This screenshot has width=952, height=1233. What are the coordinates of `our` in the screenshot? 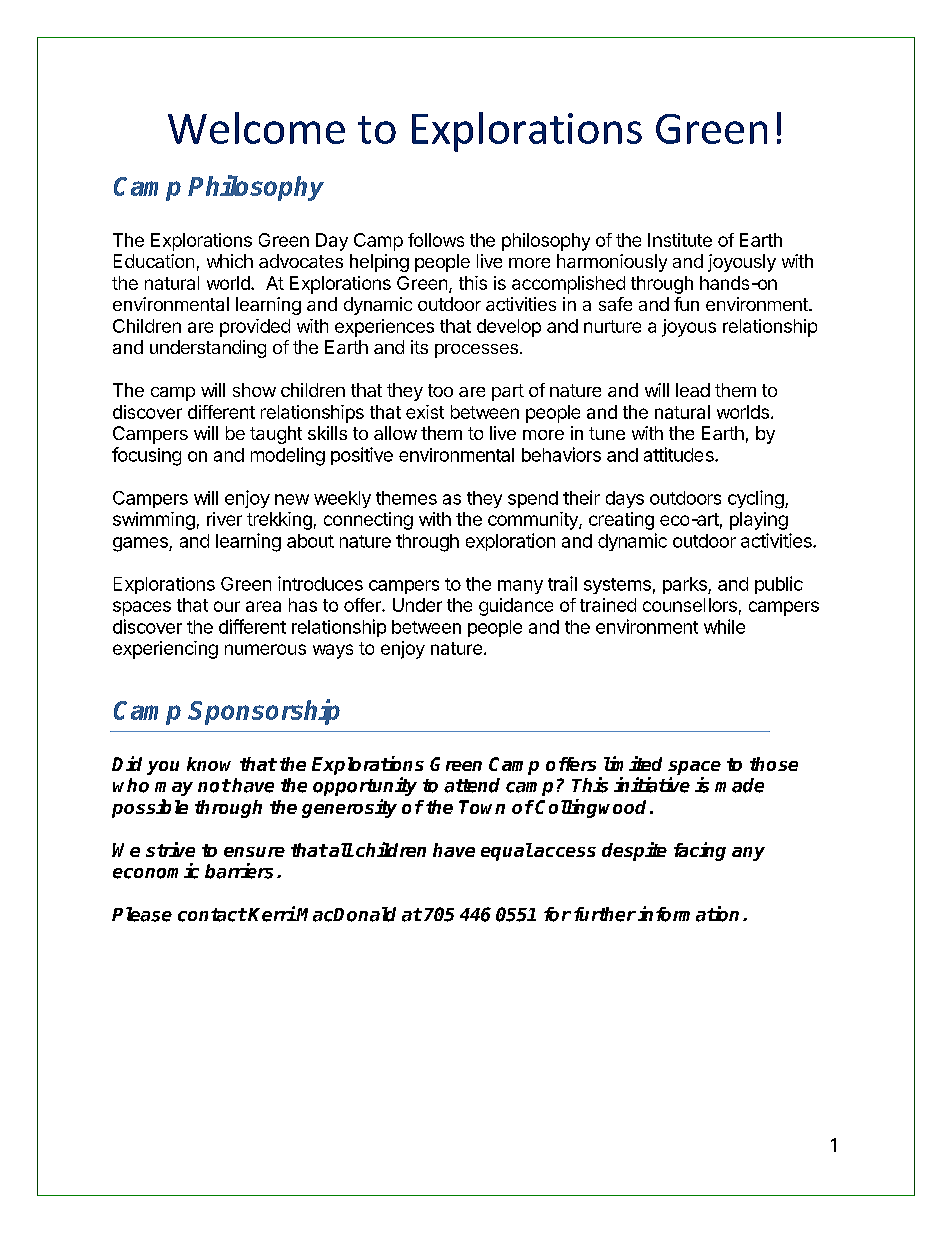 It's located at (227, 606).
